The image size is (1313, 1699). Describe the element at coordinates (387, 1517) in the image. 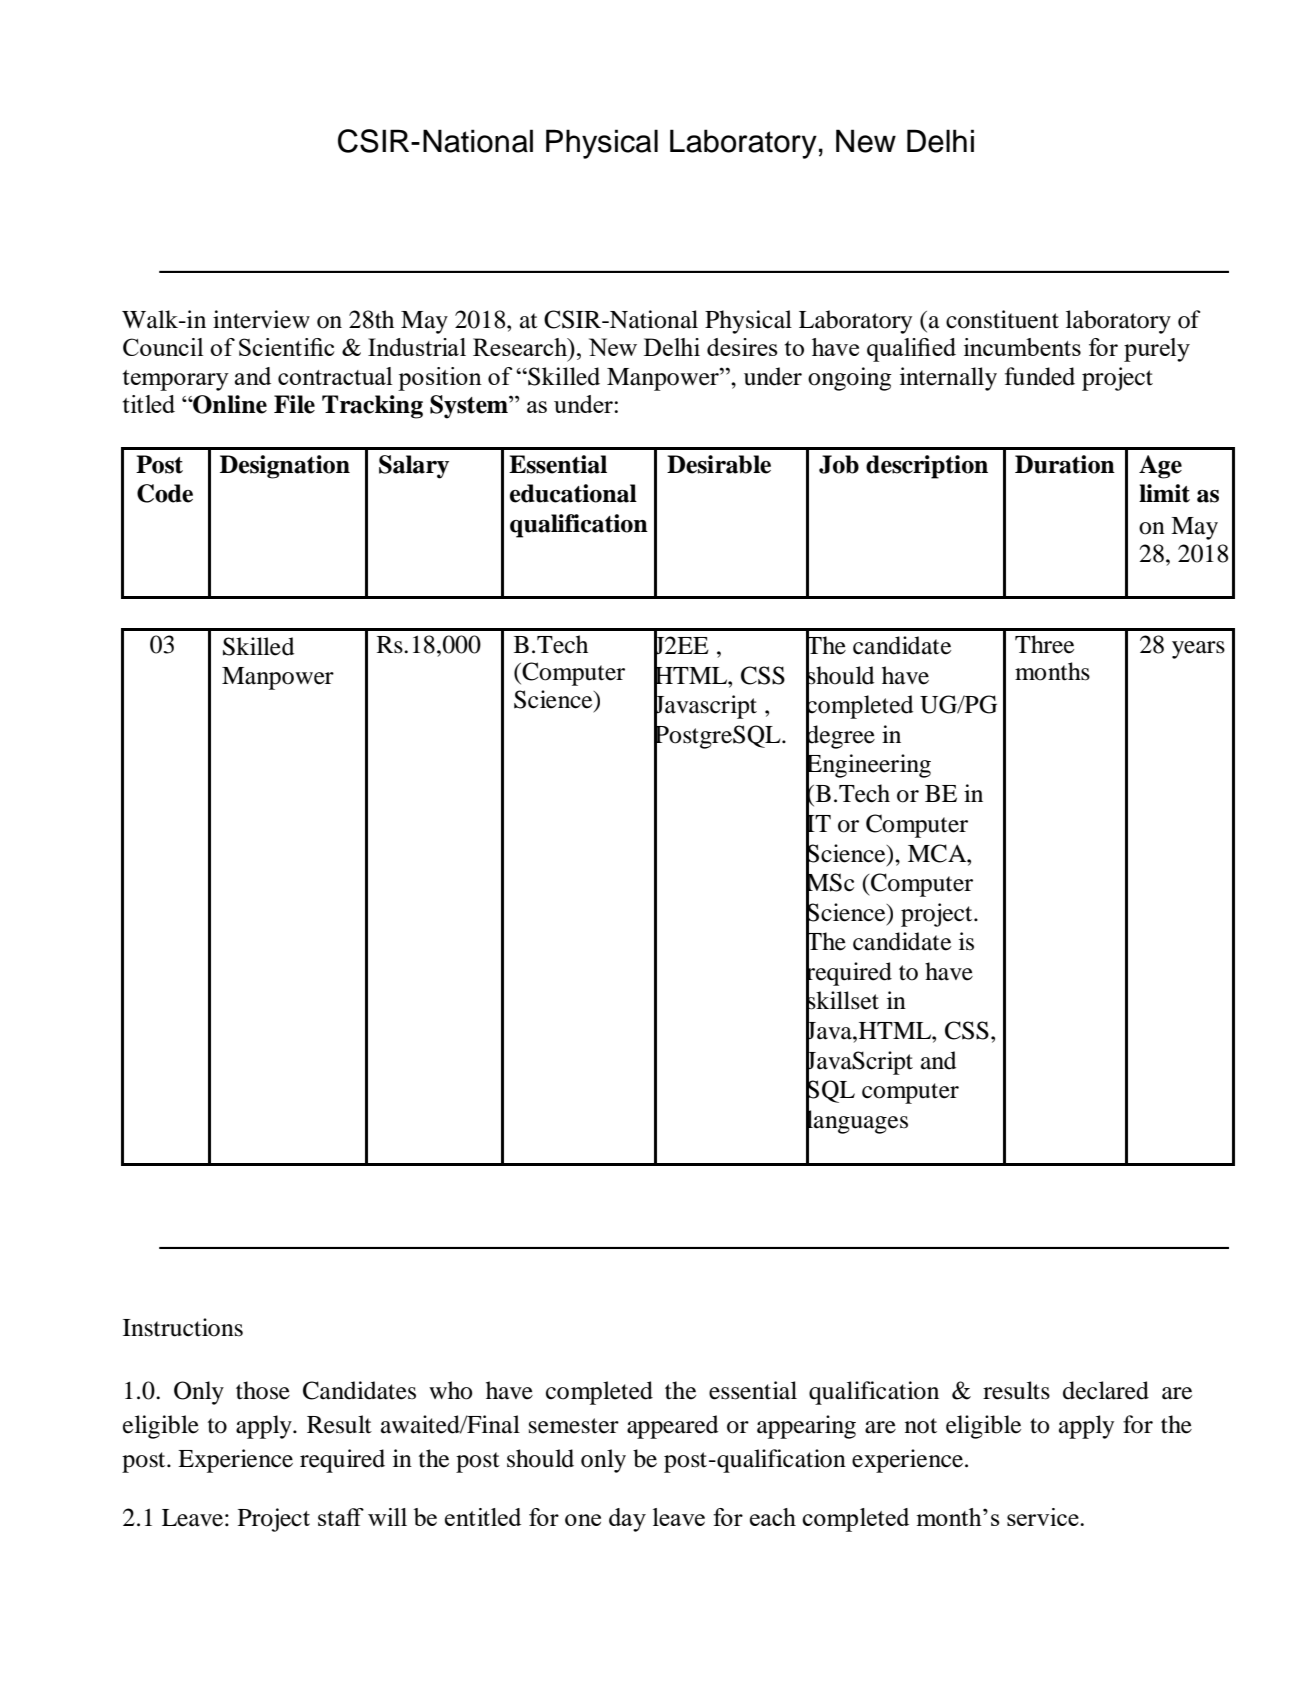

I see `will` at that location.
